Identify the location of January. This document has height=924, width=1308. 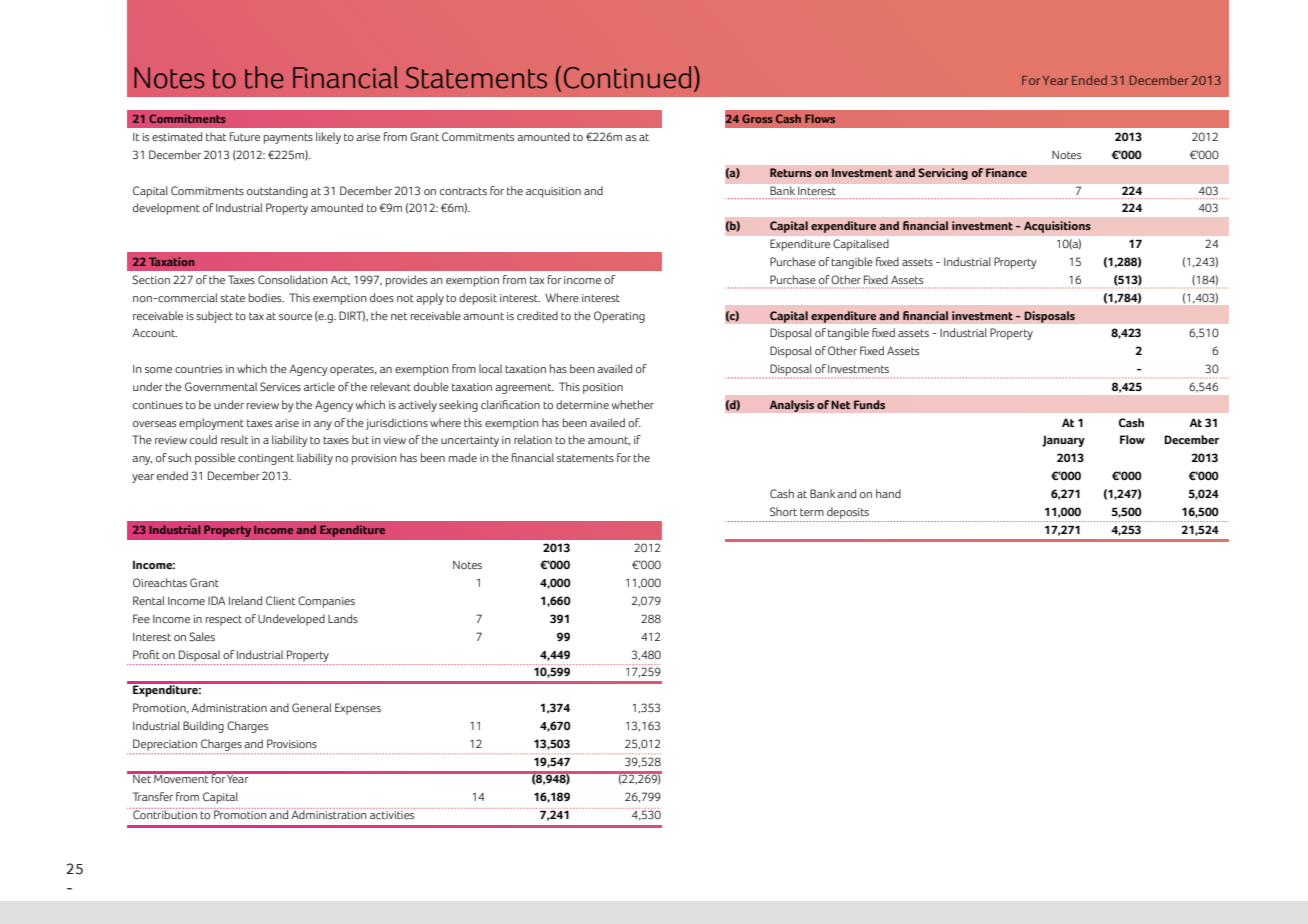
(1063, 441).
